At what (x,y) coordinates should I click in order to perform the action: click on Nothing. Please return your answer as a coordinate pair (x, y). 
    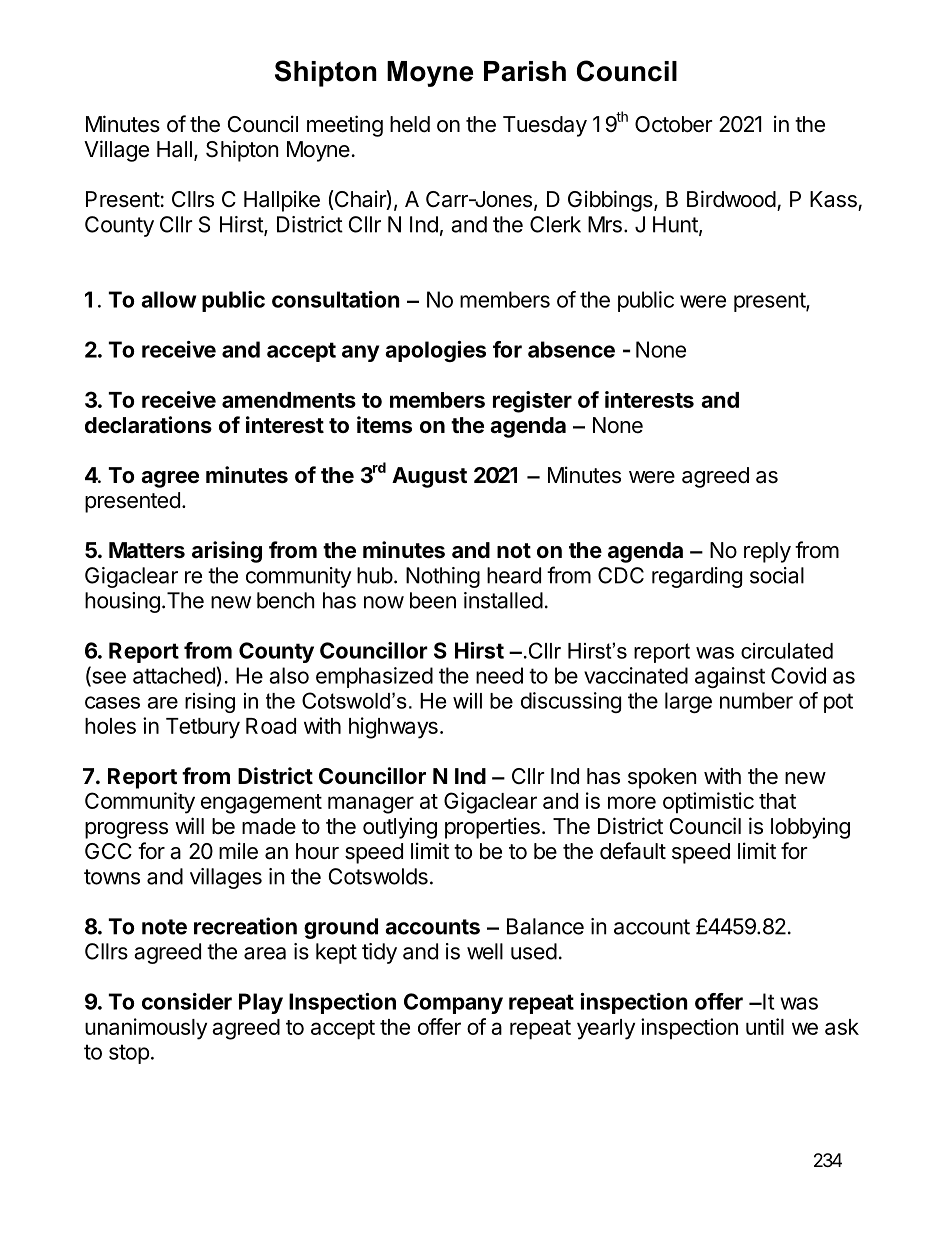
    Looking at the image, I should click on (443, 577).
